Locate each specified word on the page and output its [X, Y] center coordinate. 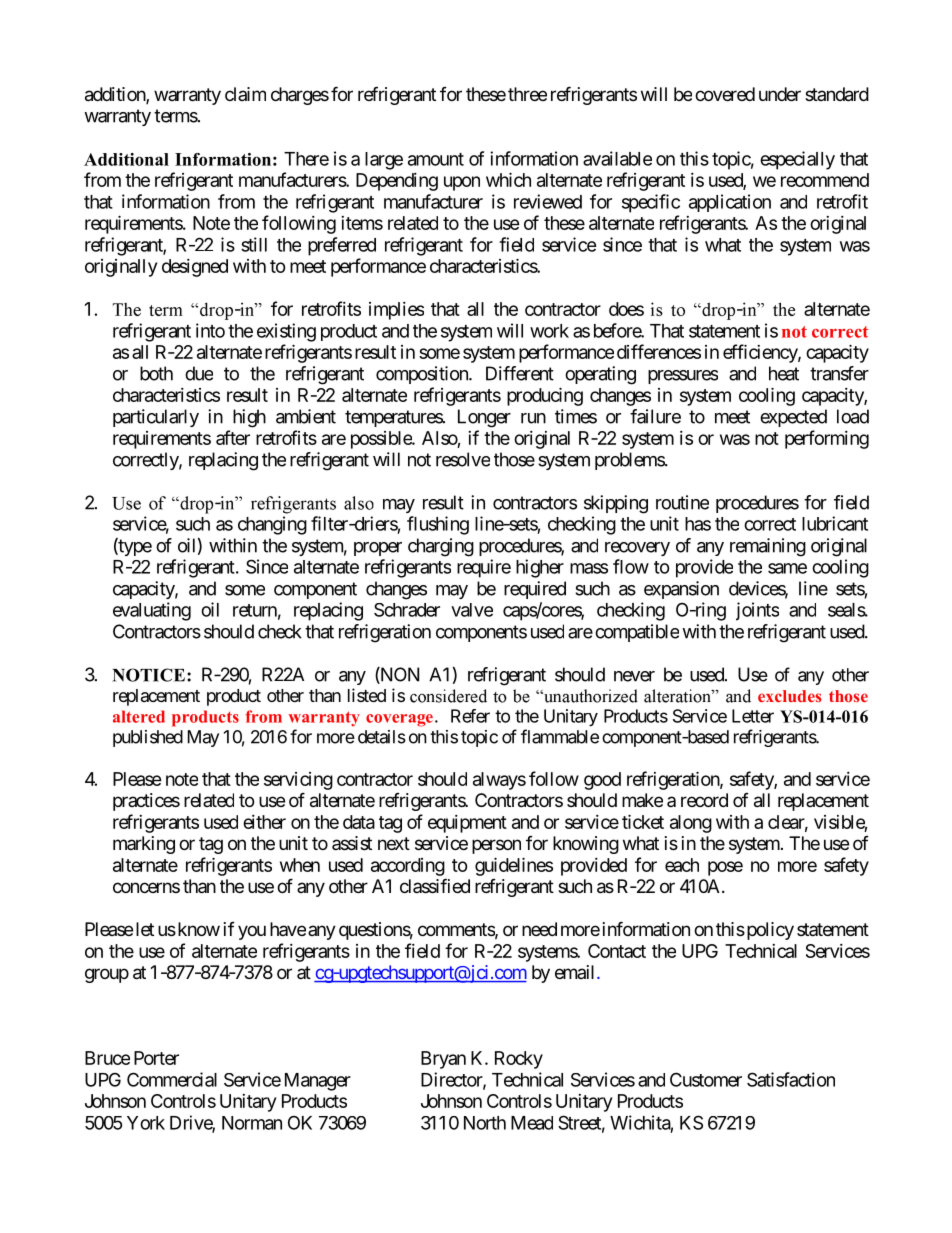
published [148, 738]
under [780, 94]
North [485, 1123]
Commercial [172, 1079]
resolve [463, 459]
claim [245, 94]
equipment [467, 824]
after [233, 437]
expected [793, 418]
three [527, 94]
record [704, 800]
